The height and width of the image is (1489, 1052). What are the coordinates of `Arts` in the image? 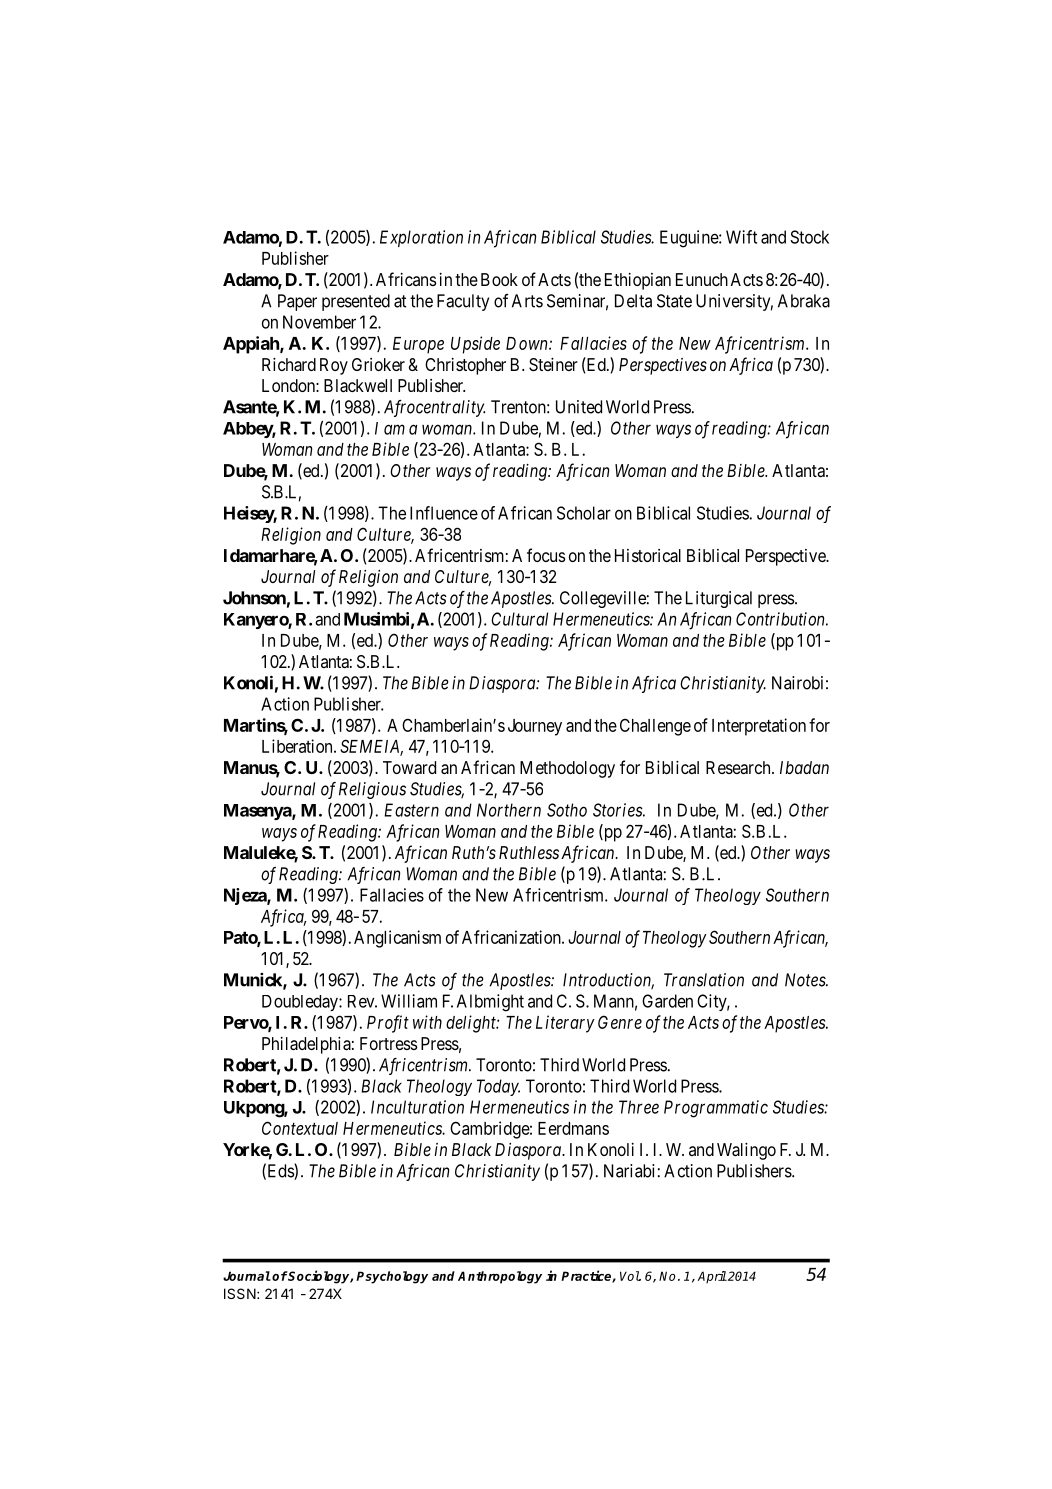 It's located at (527, 301).
